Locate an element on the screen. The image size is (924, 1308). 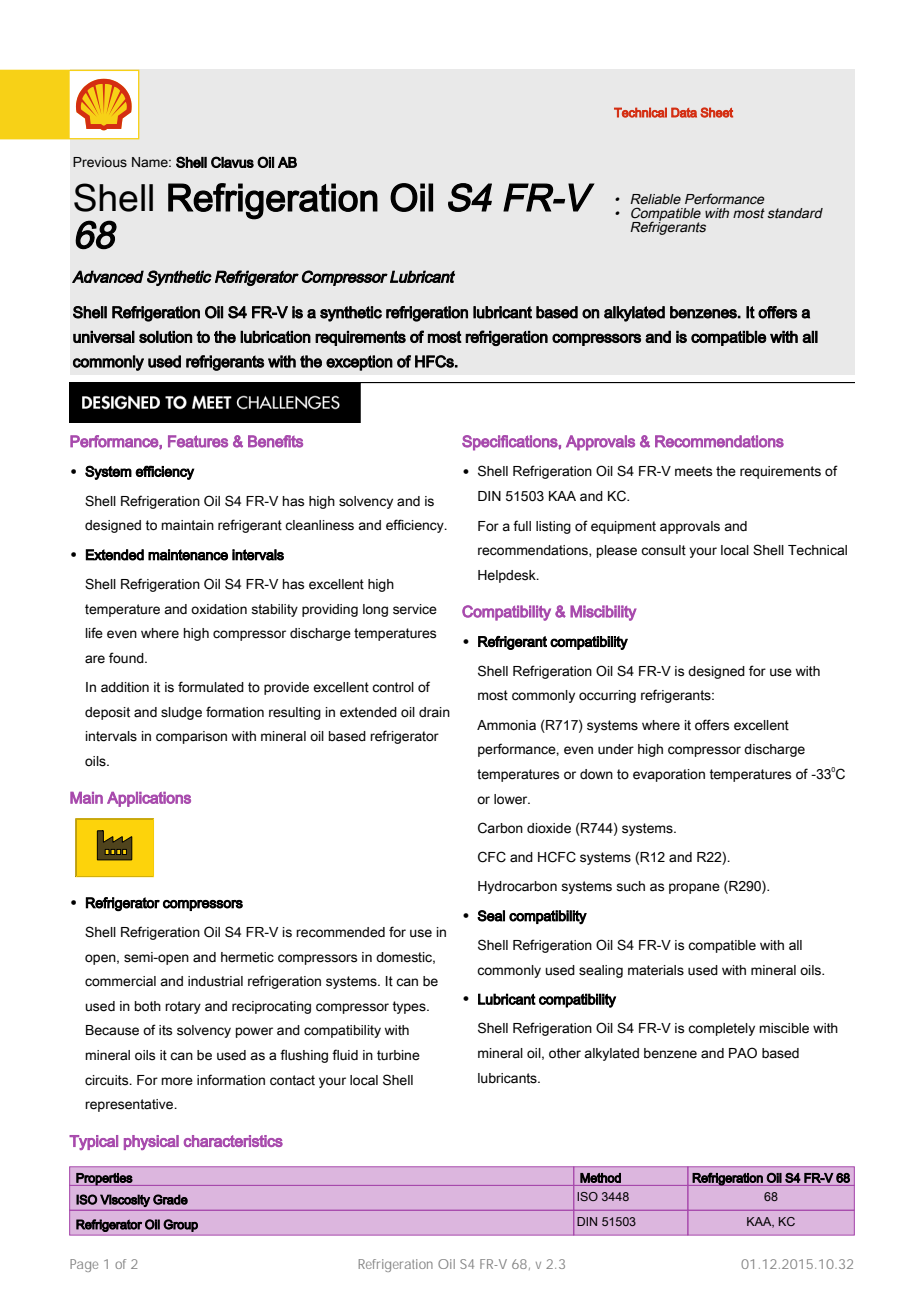
Sheet is located at coordinates (716, 112).
